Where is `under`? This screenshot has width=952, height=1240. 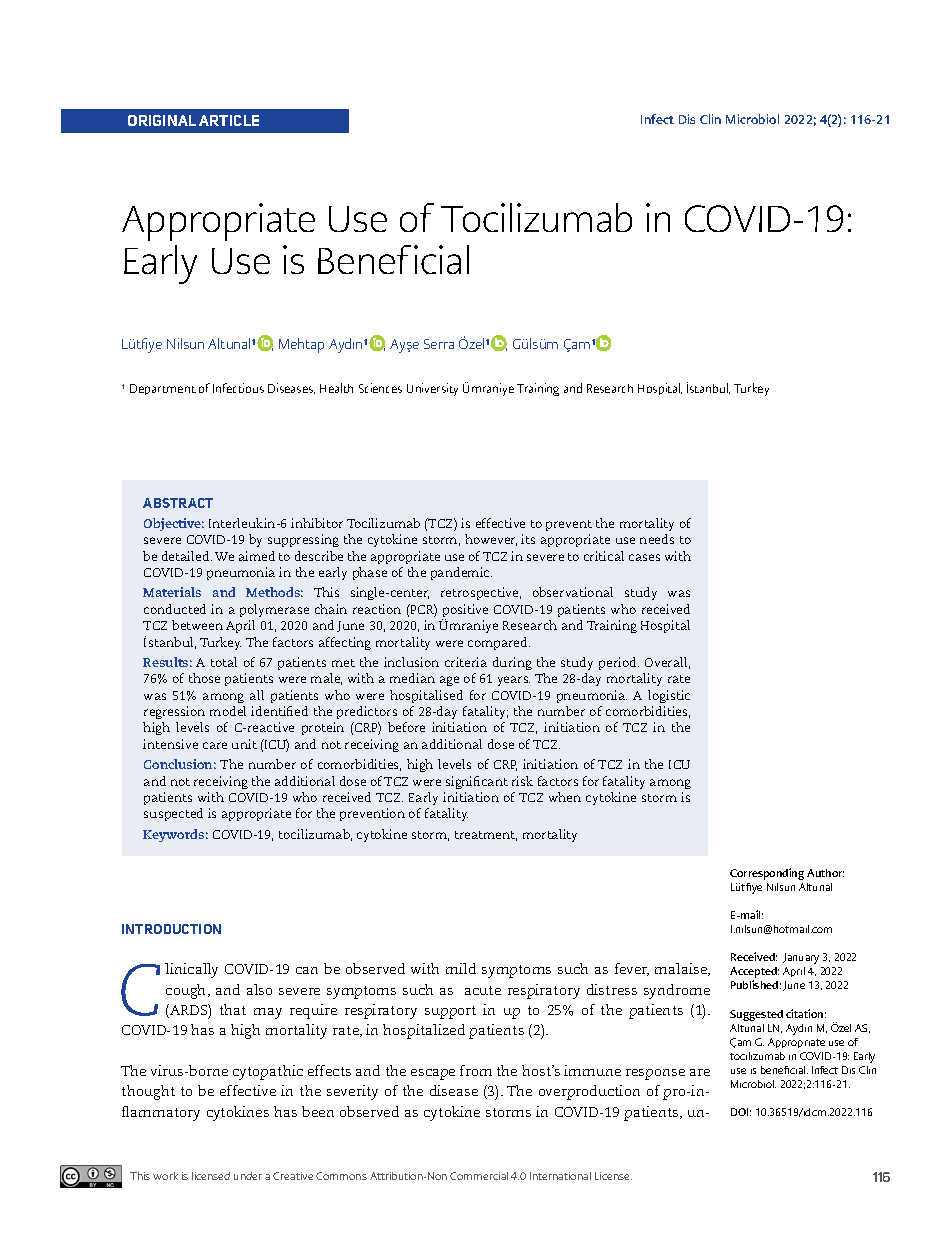
under is located at coordinates (248, 1176).
